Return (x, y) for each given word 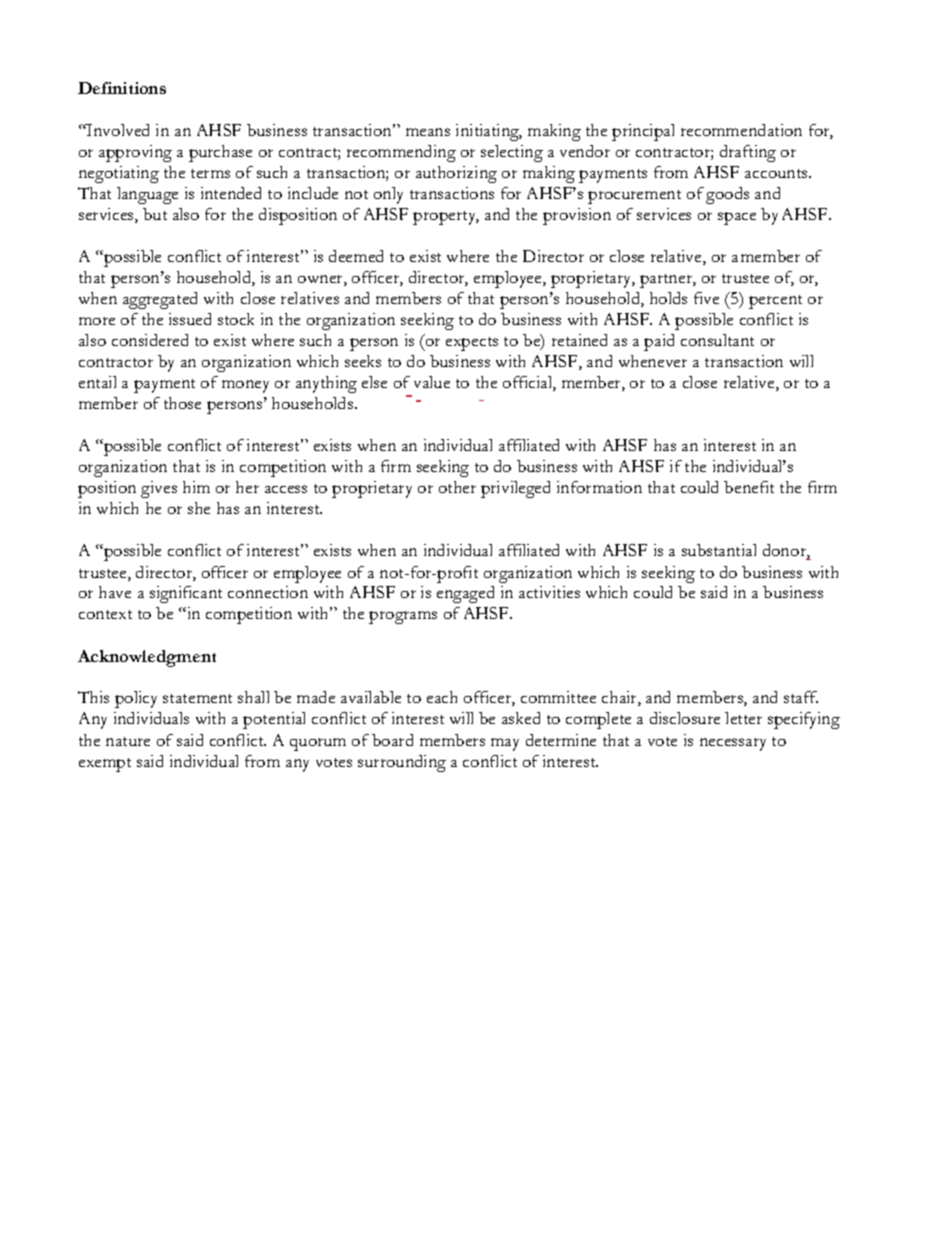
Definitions (122, 88)
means (428, 132)
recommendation (741, 130)
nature (128, 741)
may (505, 744)
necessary (733, 744)
